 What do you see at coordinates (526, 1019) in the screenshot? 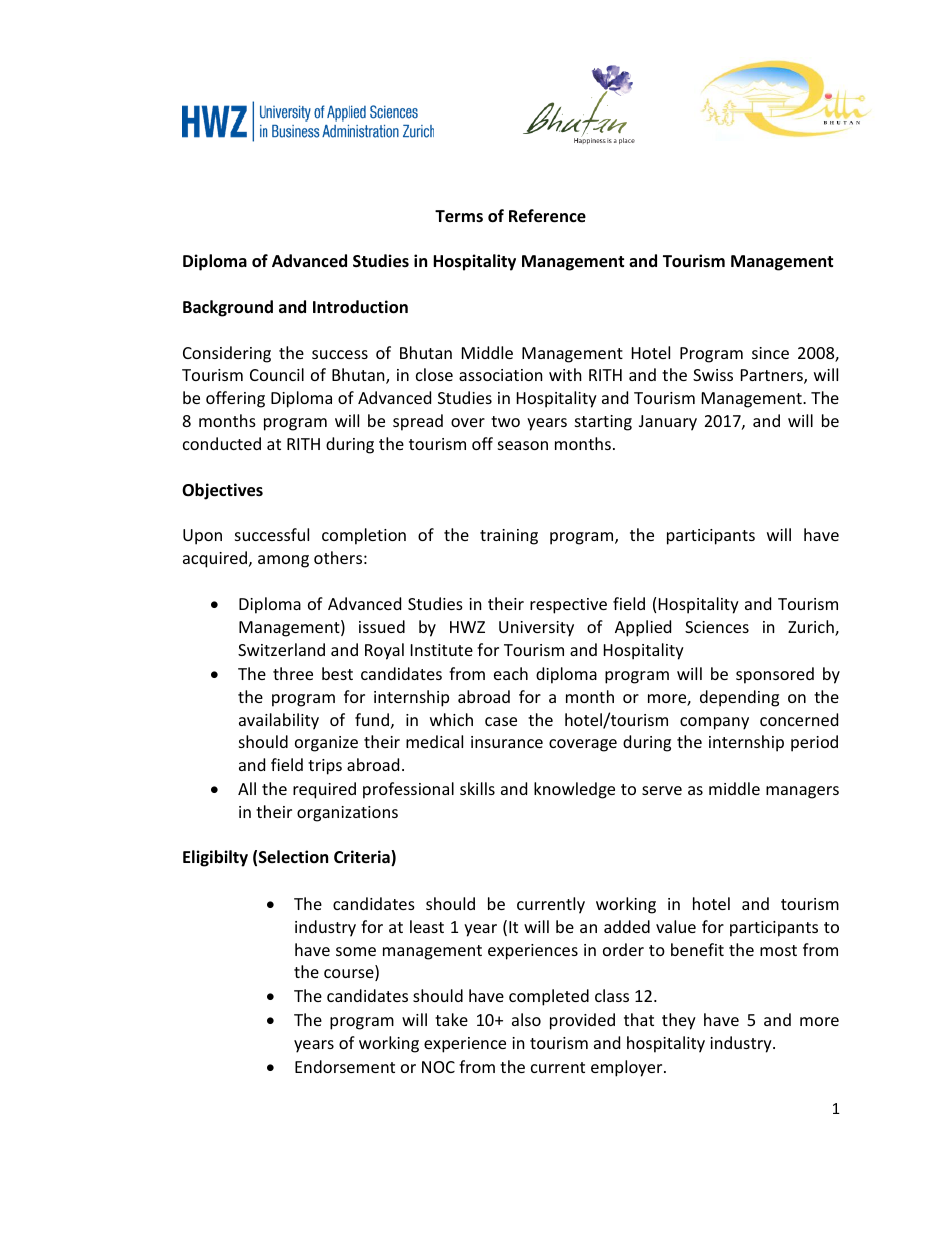
I see `also` at bounding box center [526, 1019].
